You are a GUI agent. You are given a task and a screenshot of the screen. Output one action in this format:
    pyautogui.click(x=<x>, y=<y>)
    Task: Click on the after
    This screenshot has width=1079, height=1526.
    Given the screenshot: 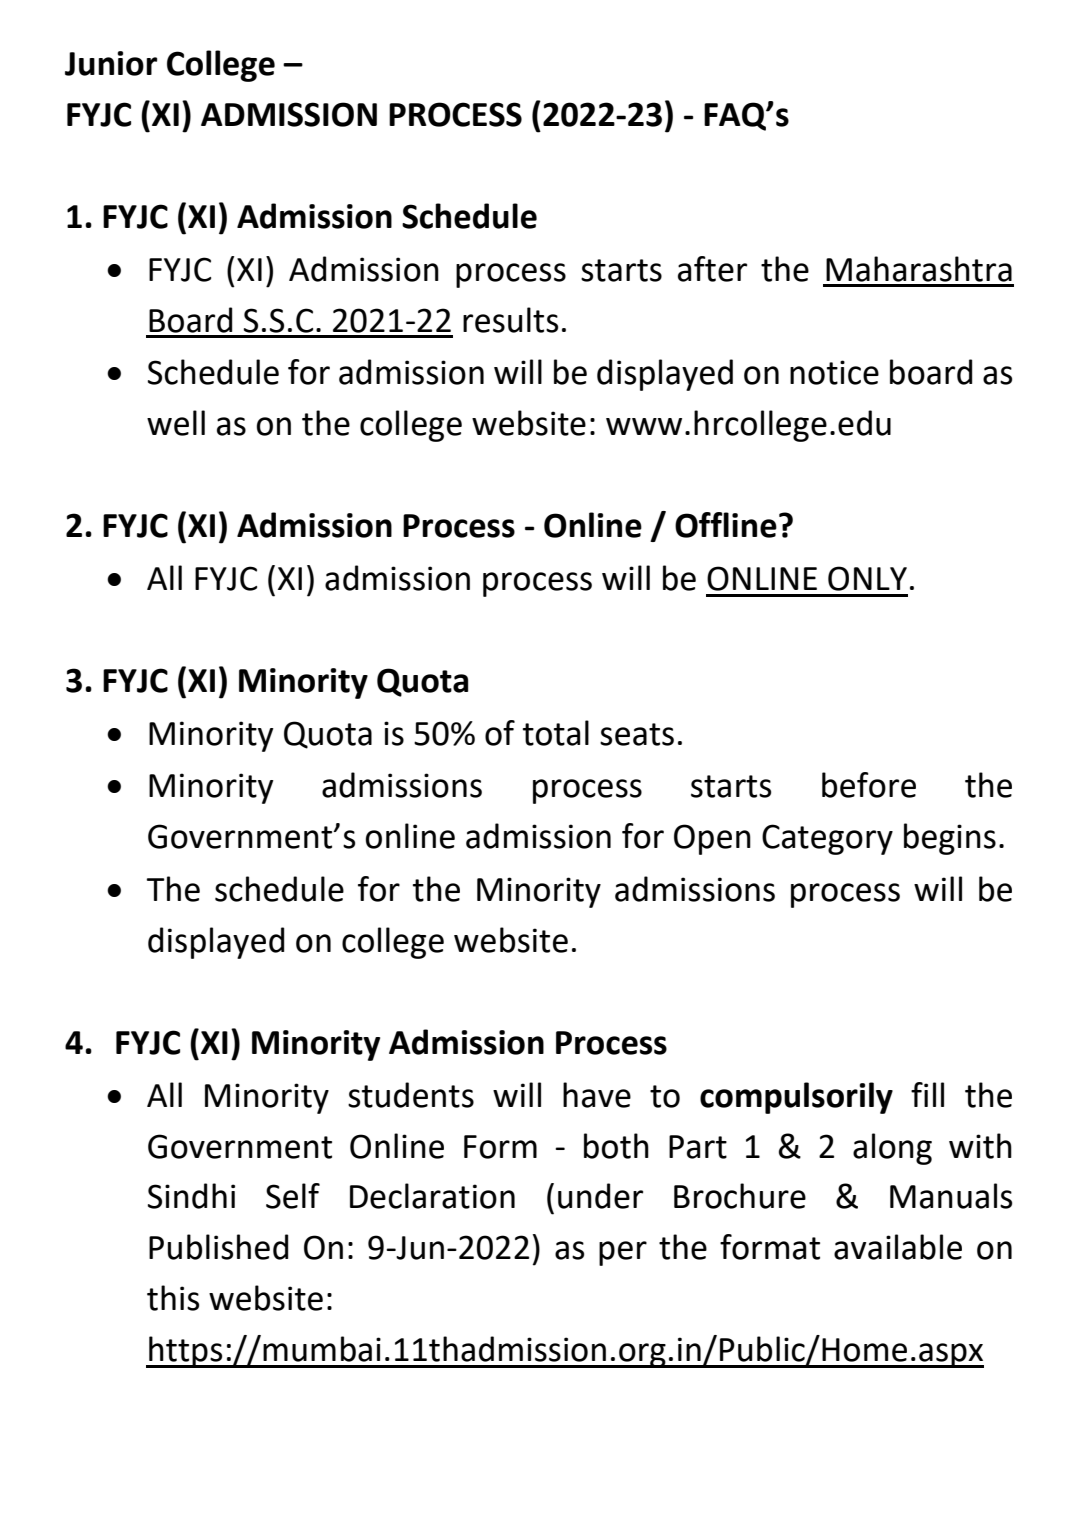 What is the action you would take?
    pyautogui.click(x=712, y=269)
